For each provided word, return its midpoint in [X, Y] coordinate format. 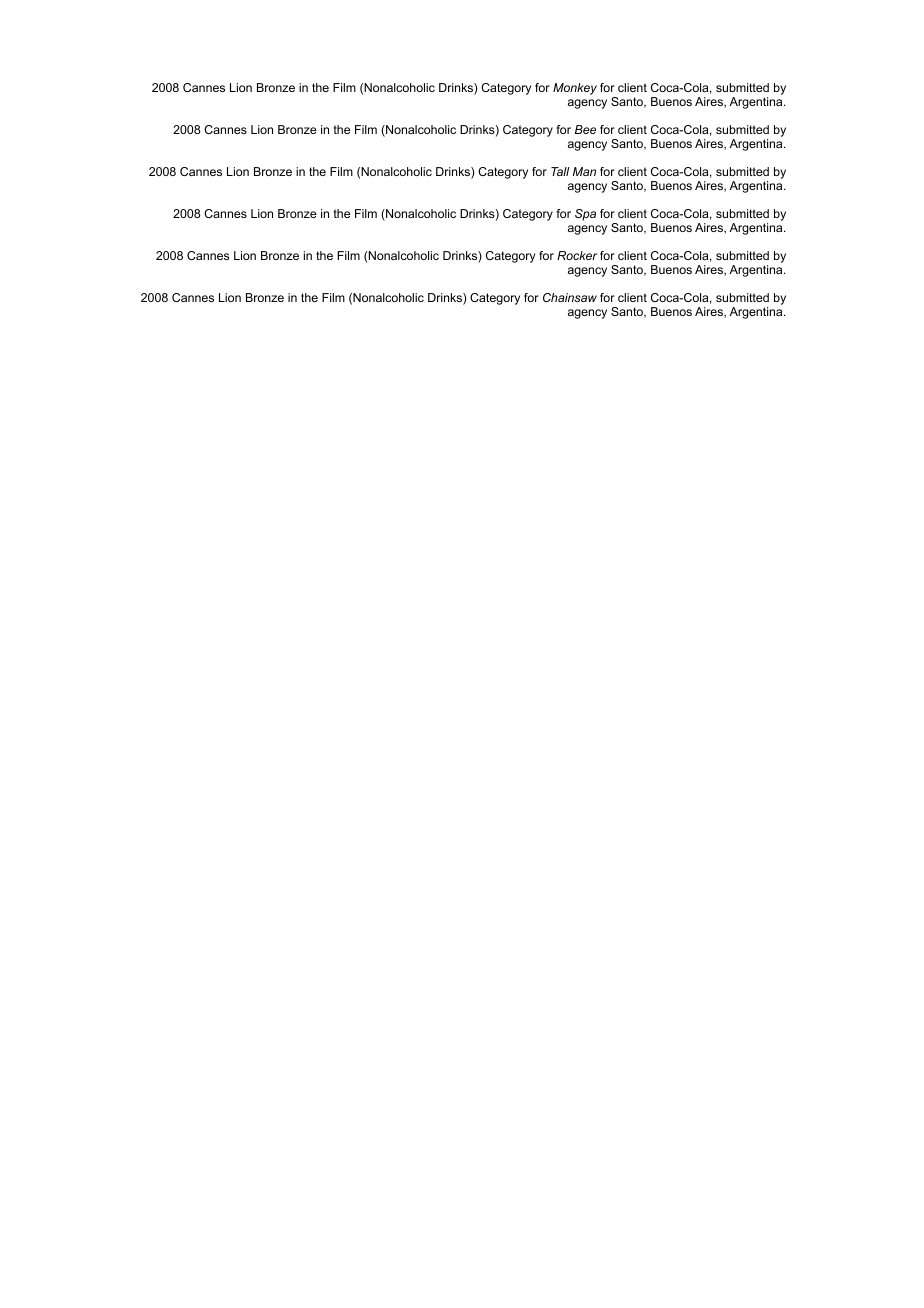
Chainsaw [570, 297]
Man [584, 171]
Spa [585, 215]
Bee [585, 129]
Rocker [577, 255]
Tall [560, 171]
